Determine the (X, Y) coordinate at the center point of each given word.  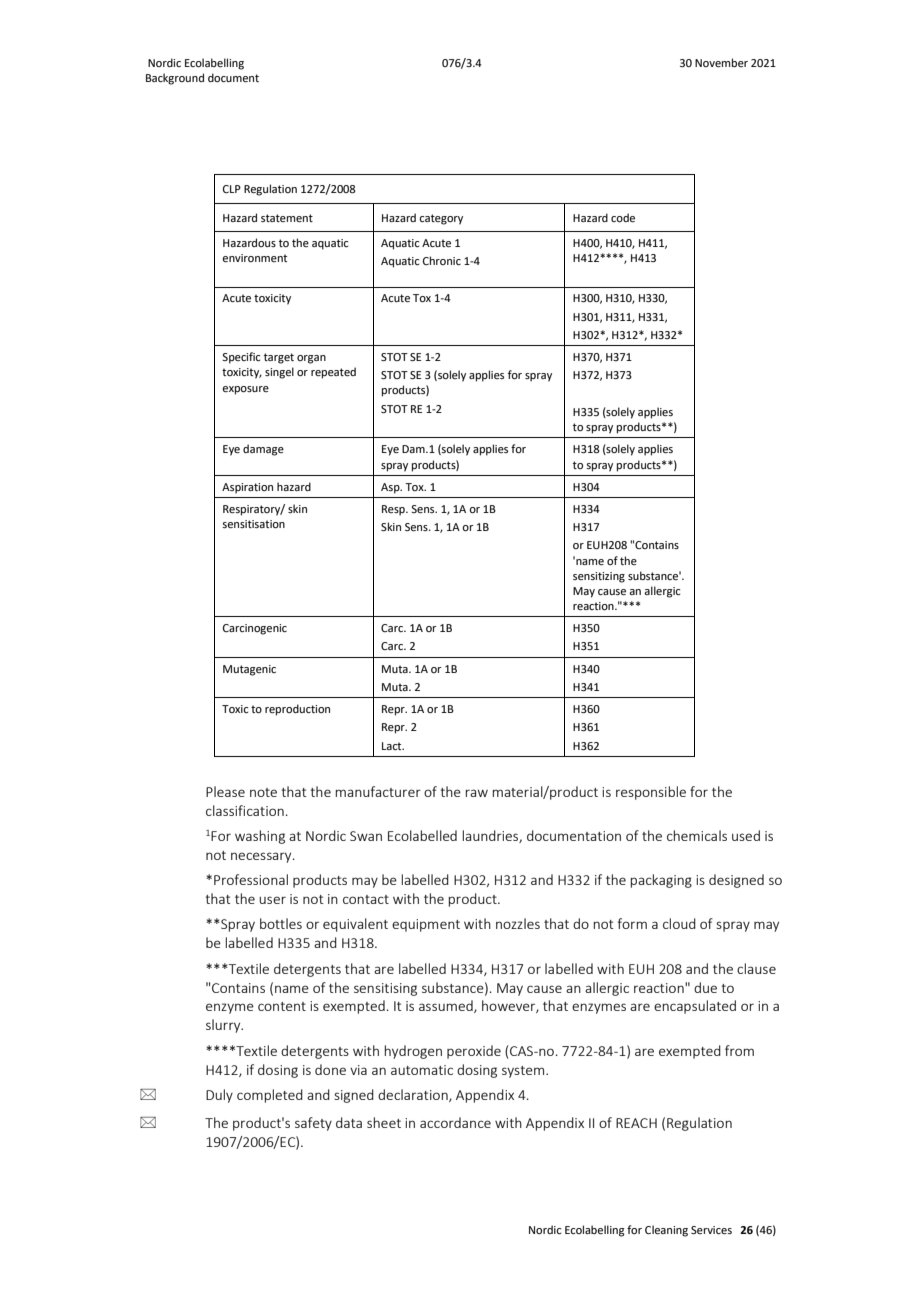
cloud (679, 923)
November (721, 62)
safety (313, 1124)
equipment (426, 925)
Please (225, 791)
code (623, 217)
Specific (241, 358)
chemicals (697, 835)
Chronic (442, 260)
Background (175, 79)
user (272, 900)
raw (476, 793)
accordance (455, 1122)
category (441, 219)
